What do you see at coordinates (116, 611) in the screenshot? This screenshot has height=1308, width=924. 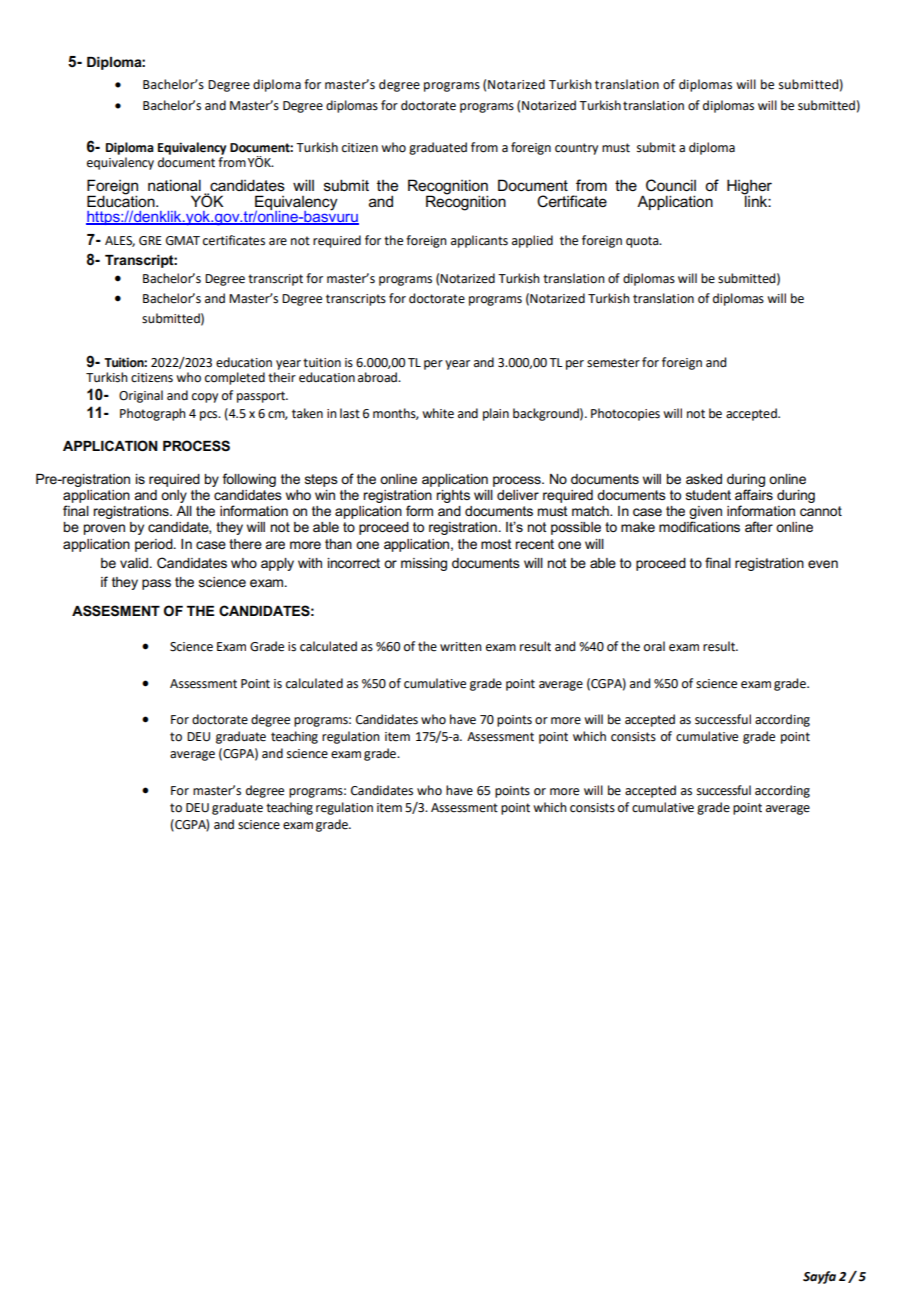 I see `ASSESMENT` at bounding box center [116, 611].
